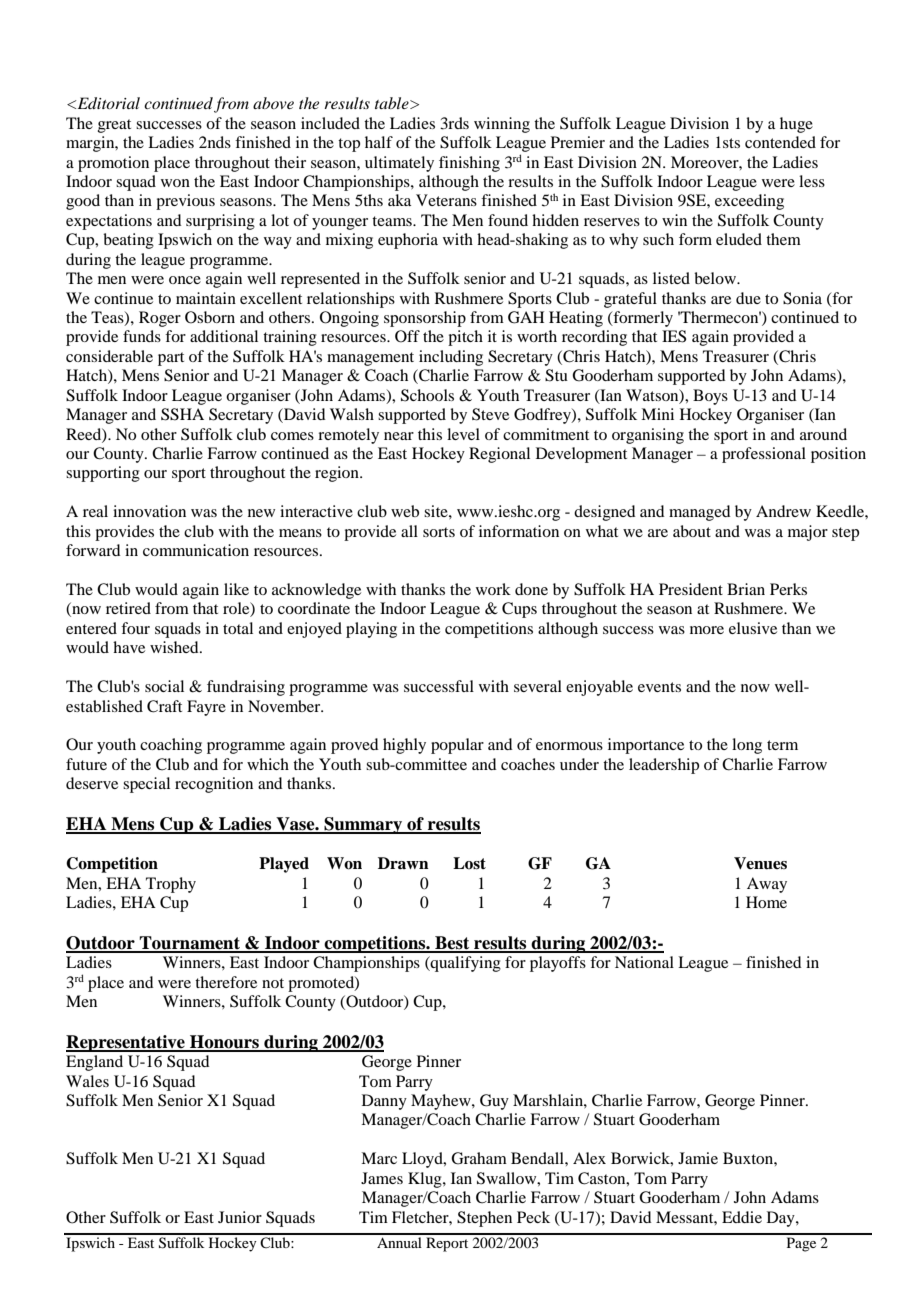  What do you see at coordinates (149, 511) in the document?
I see `innovation` at bounding box center [149, 511].
